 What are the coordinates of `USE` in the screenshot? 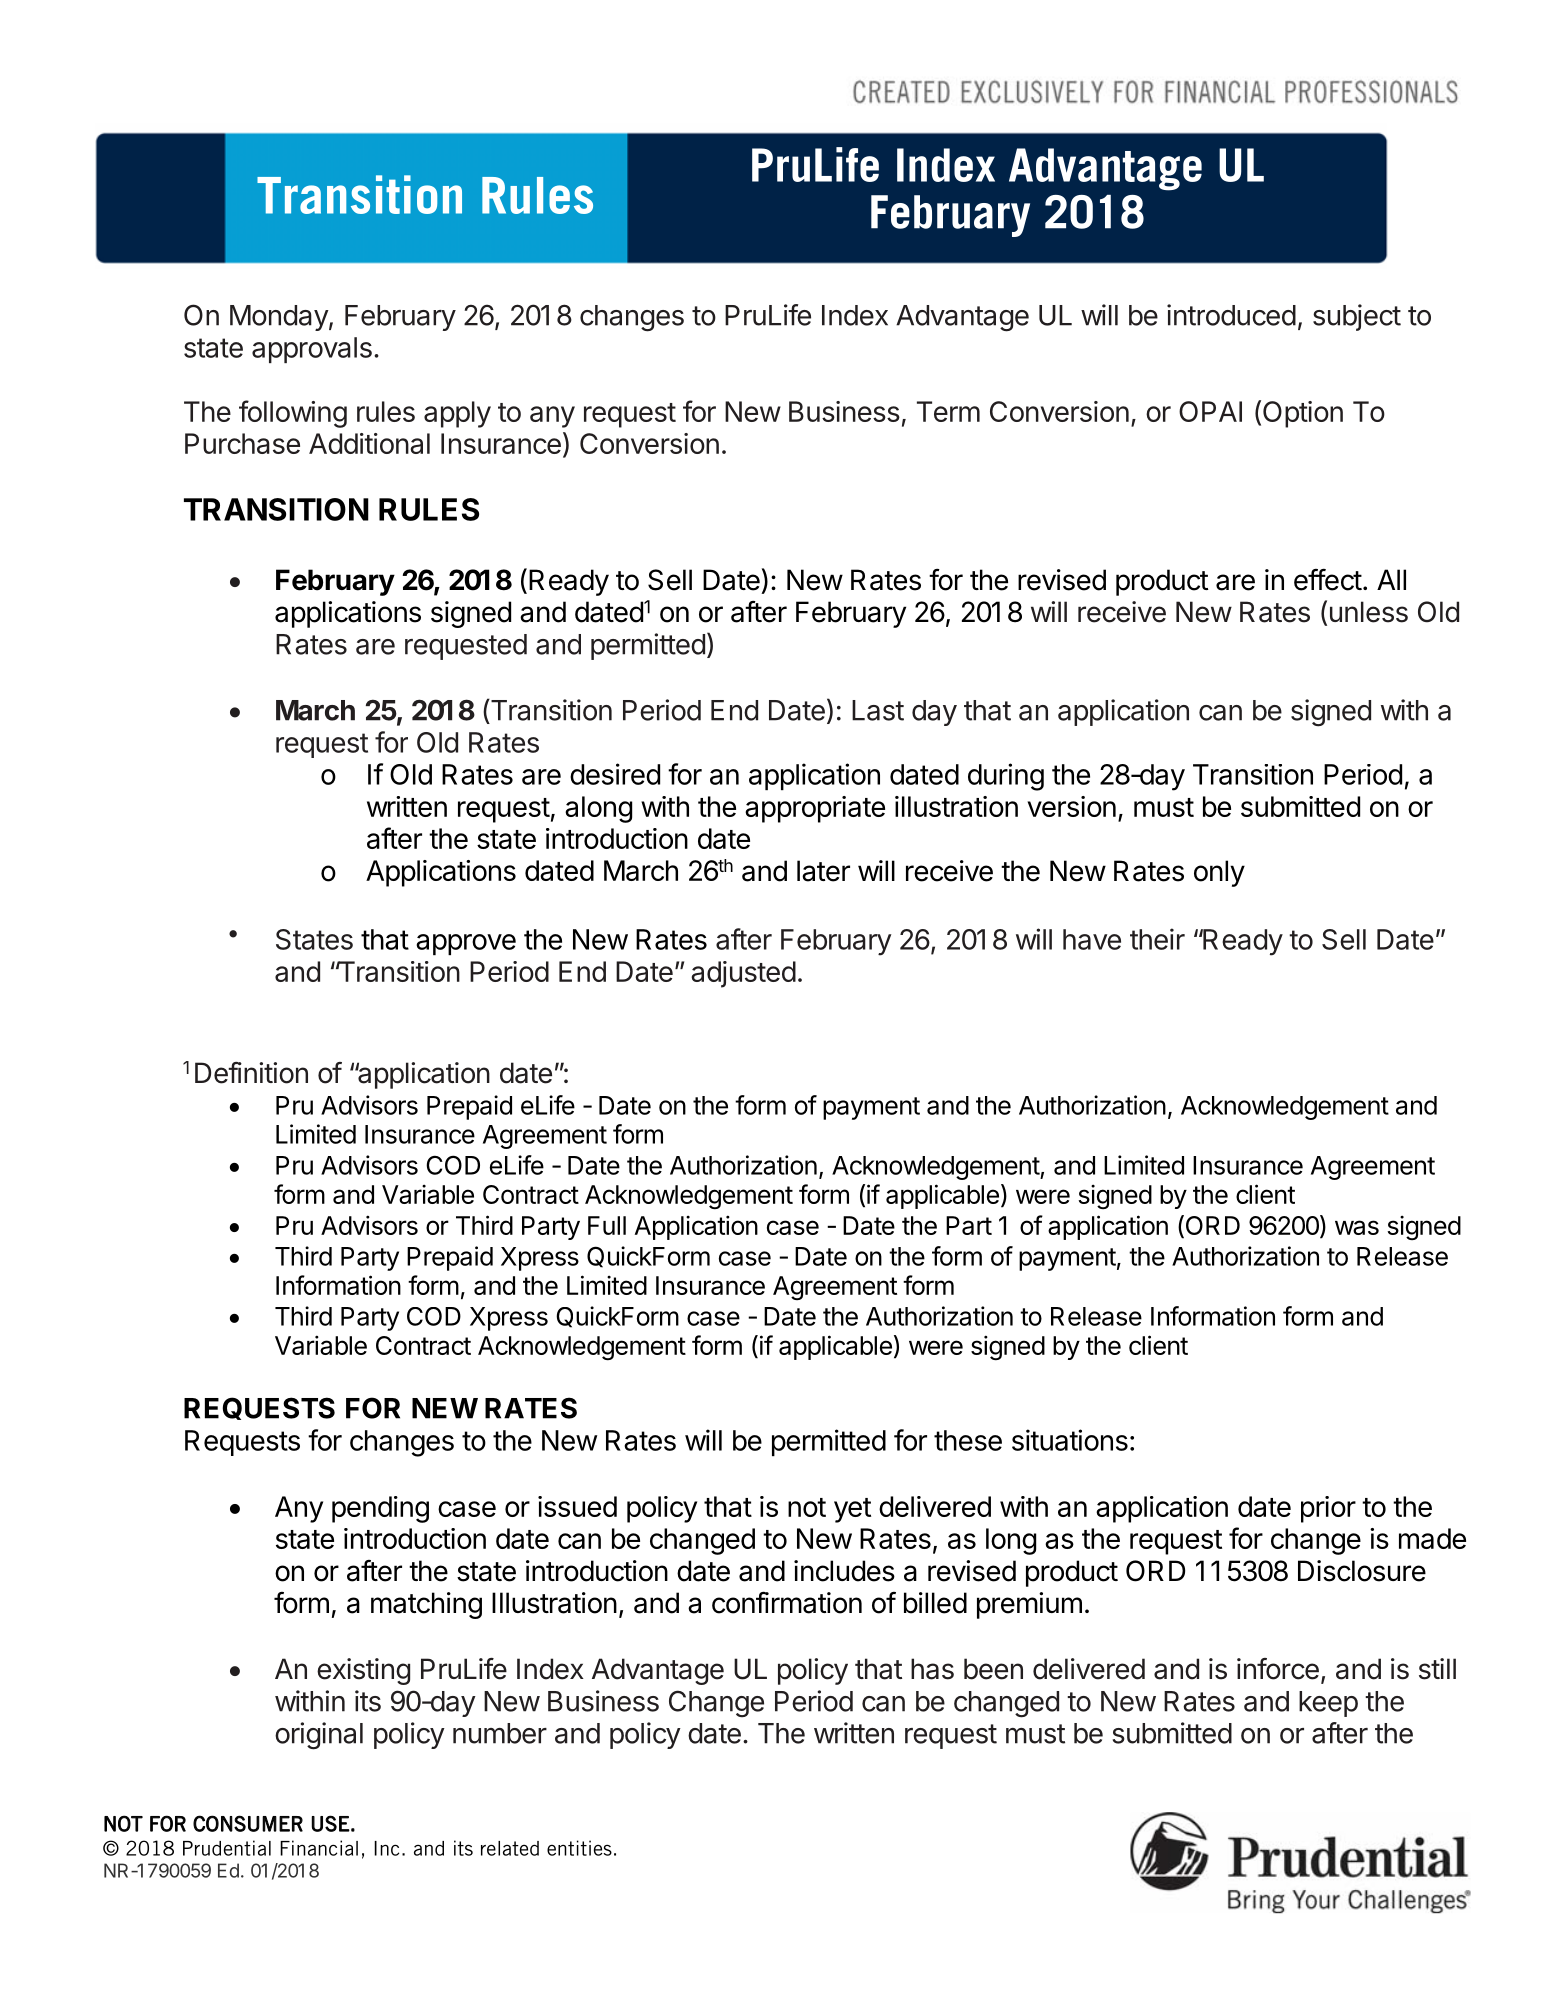 It's located at (330, 1823).
